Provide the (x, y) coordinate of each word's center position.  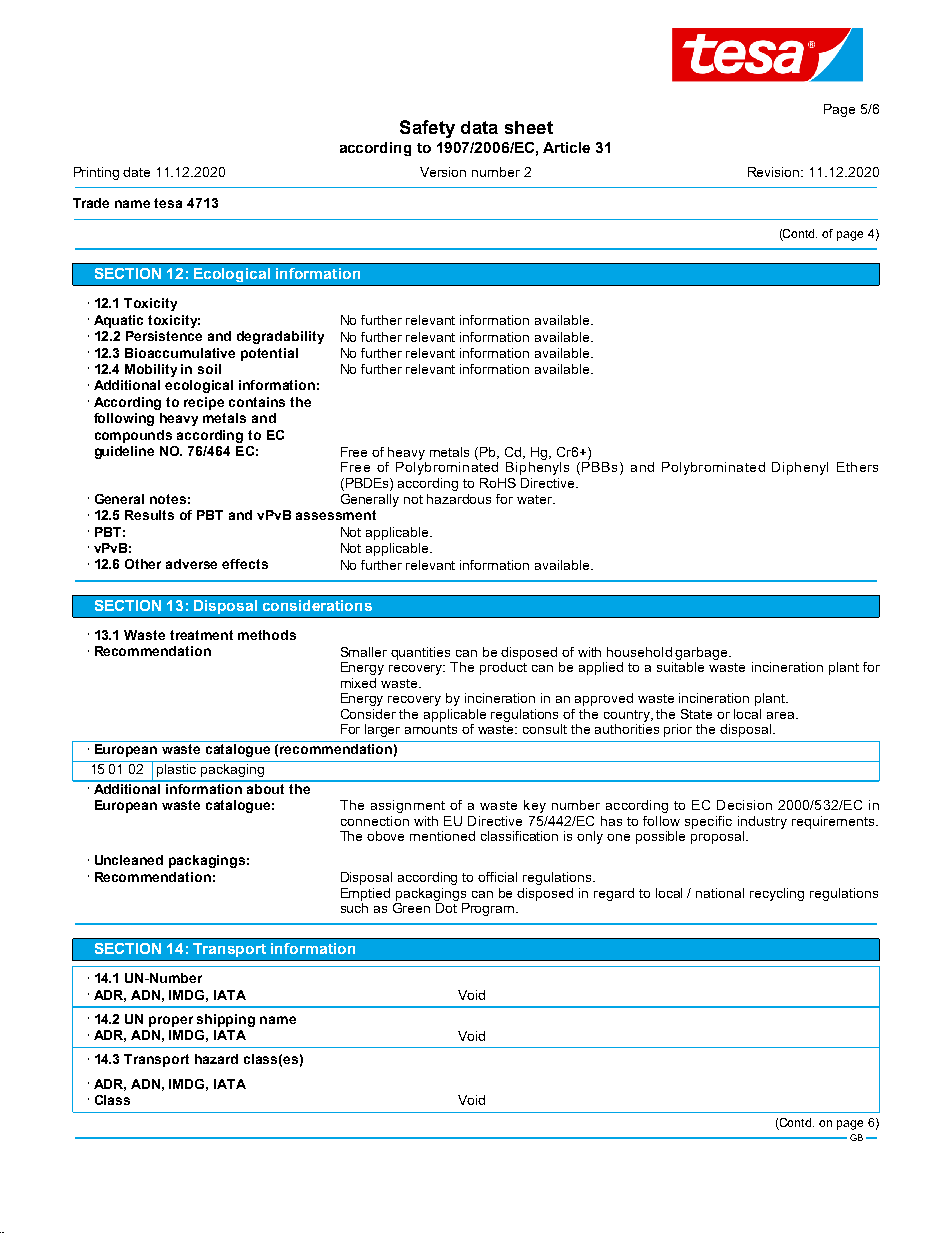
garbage (702, 653)
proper (171, 1021)
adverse (191, 564)
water (535, 499)
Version (443, 172)
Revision (775, 172)
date (136, 172)
